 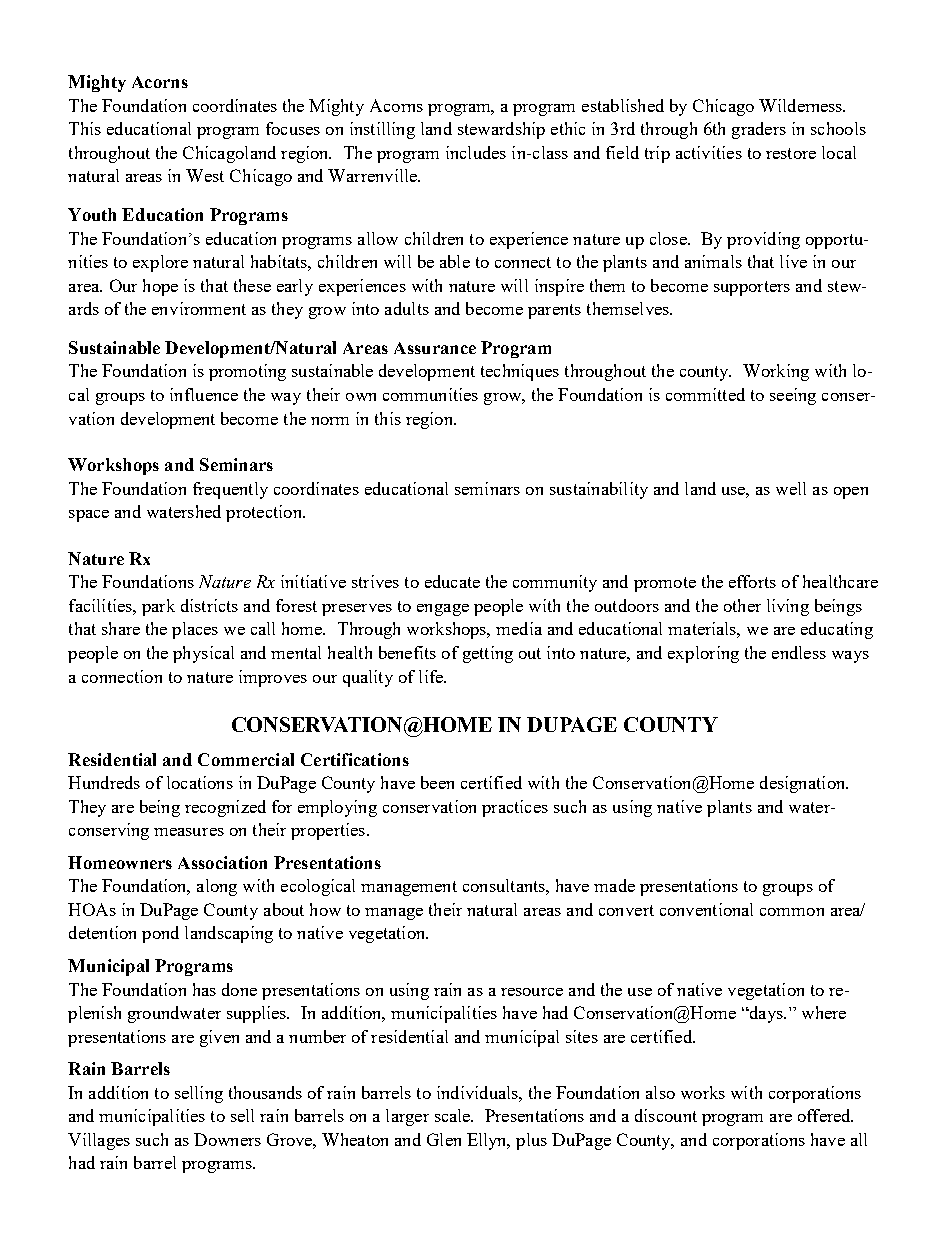 What do you see at coordinates (791, 488) in the screenshot?
I see `well` at bounding box center [791, 488].
